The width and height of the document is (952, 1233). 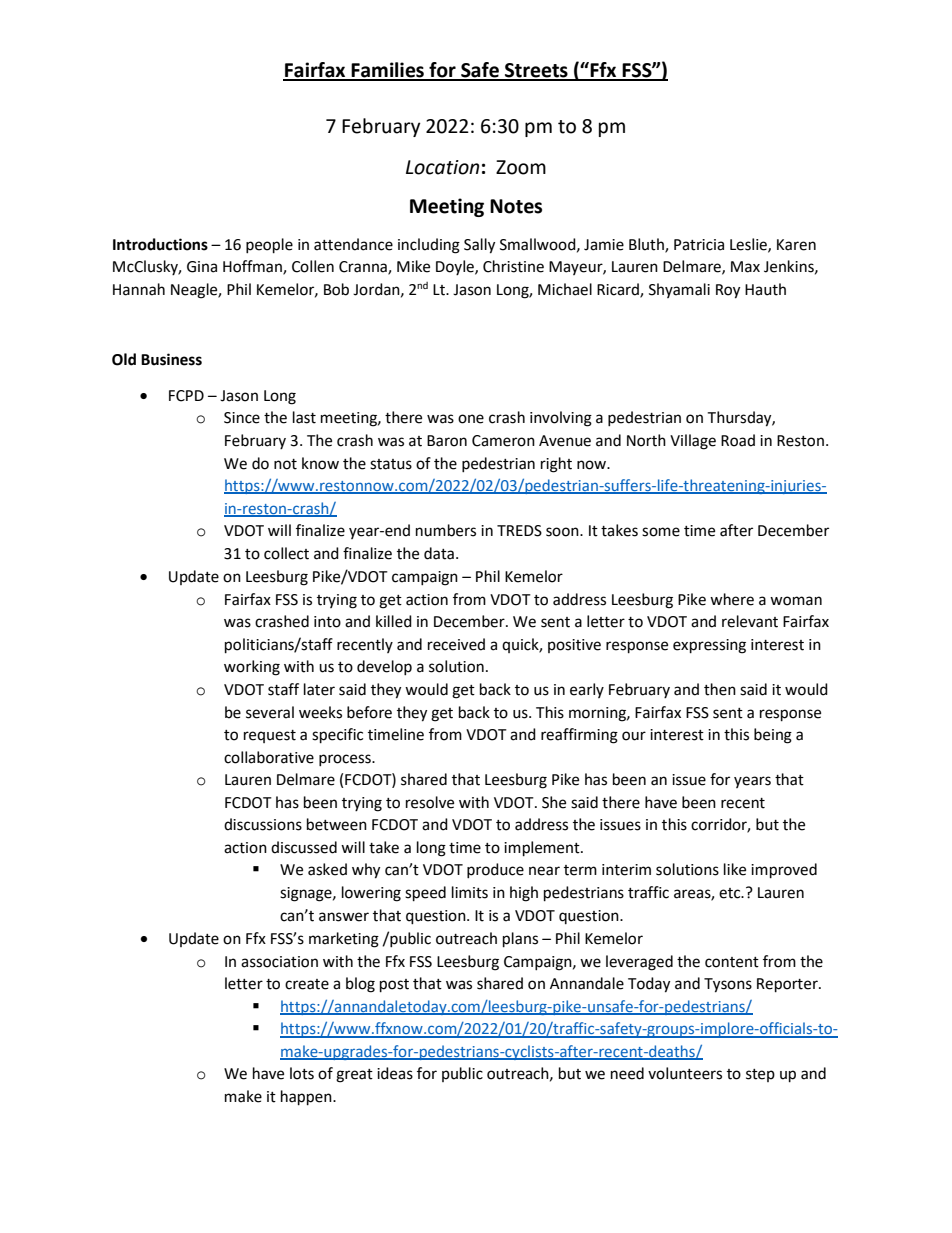 I want to click on lots, so click(x=302, y=1073).
